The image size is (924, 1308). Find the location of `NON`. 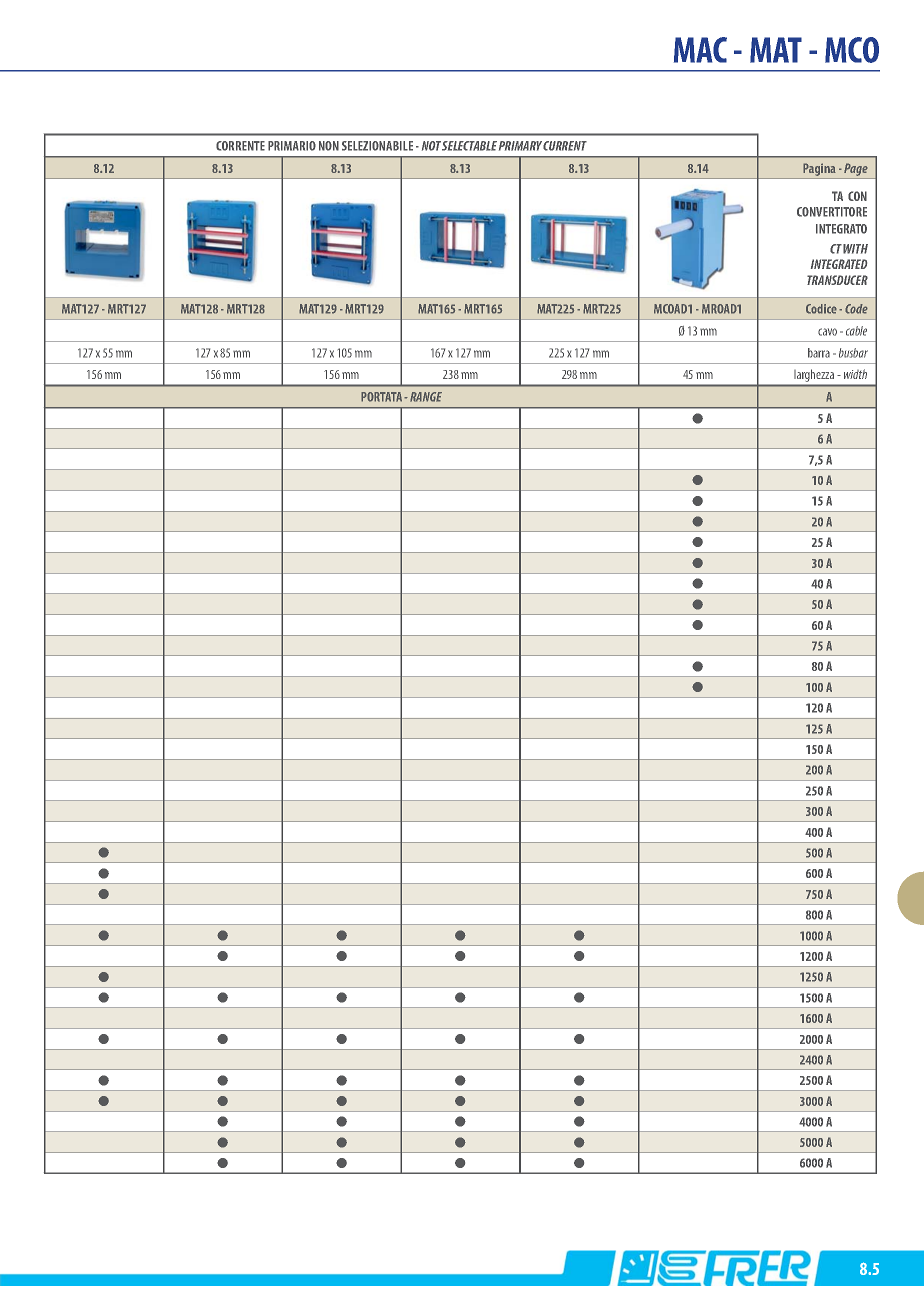

NON is located at coordinates (329, 146).
